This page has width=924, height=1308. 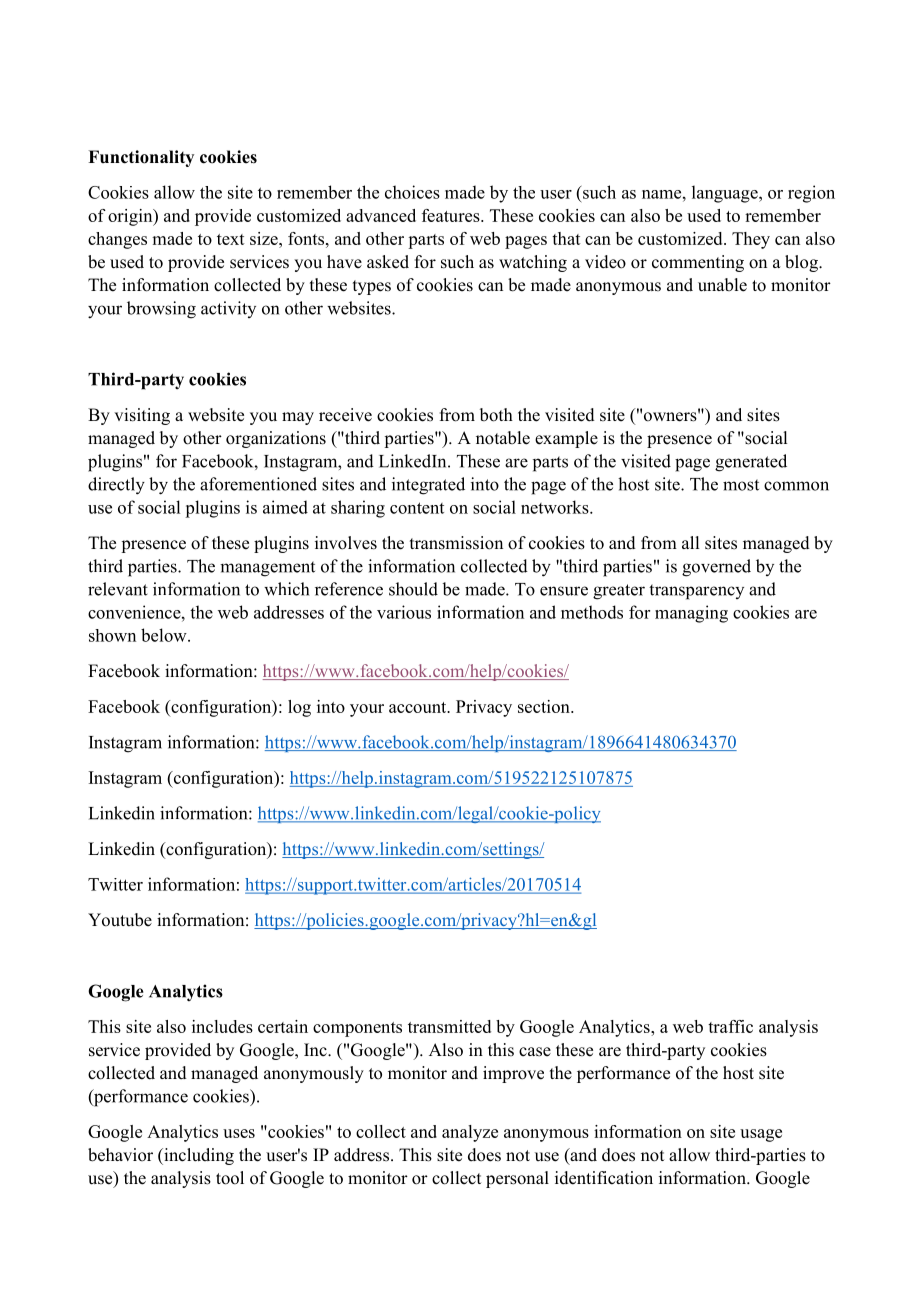 I want to click on language, so click(x=726, y=194).
